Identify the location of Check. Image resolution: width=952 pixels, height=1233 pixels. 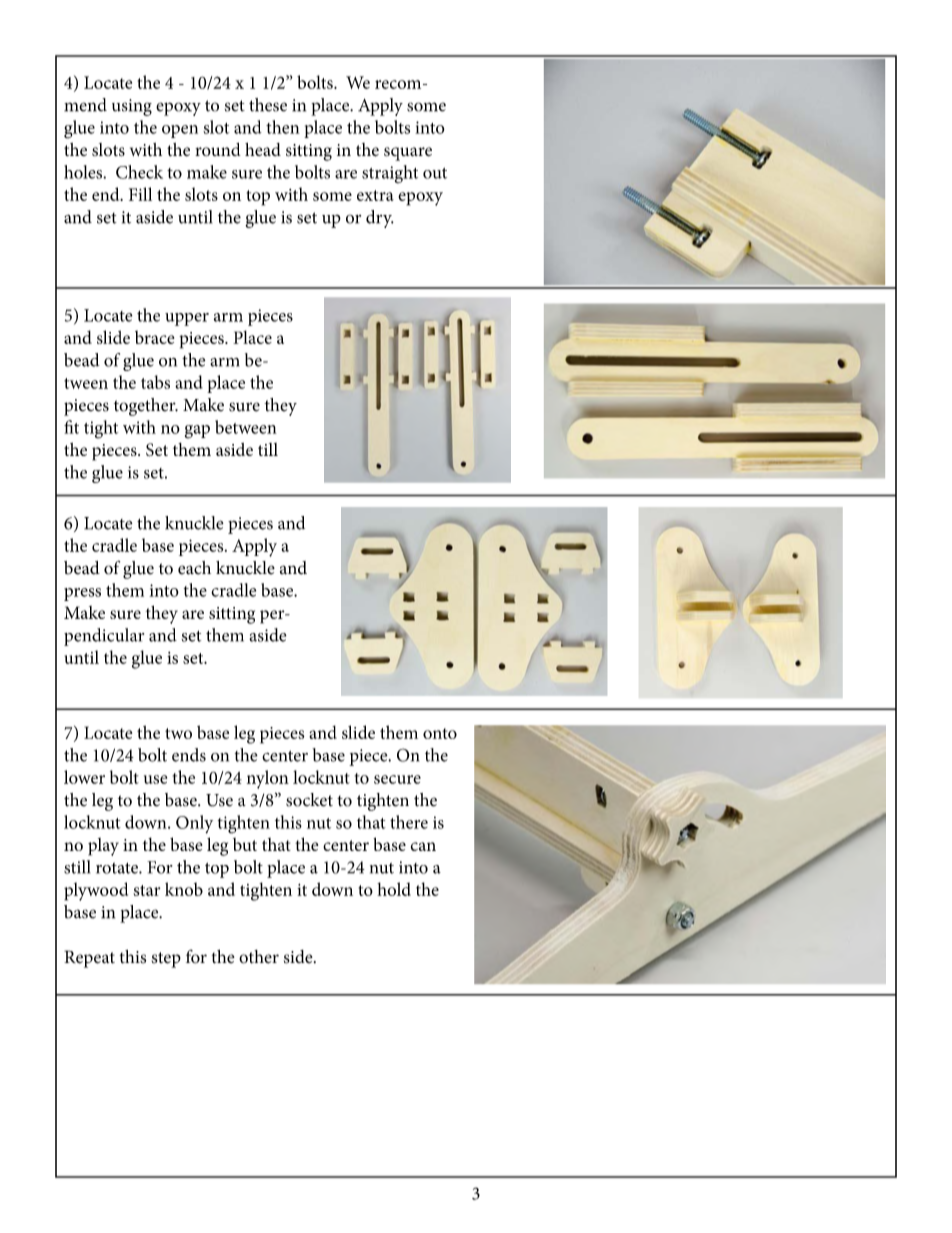
(139, 172).
